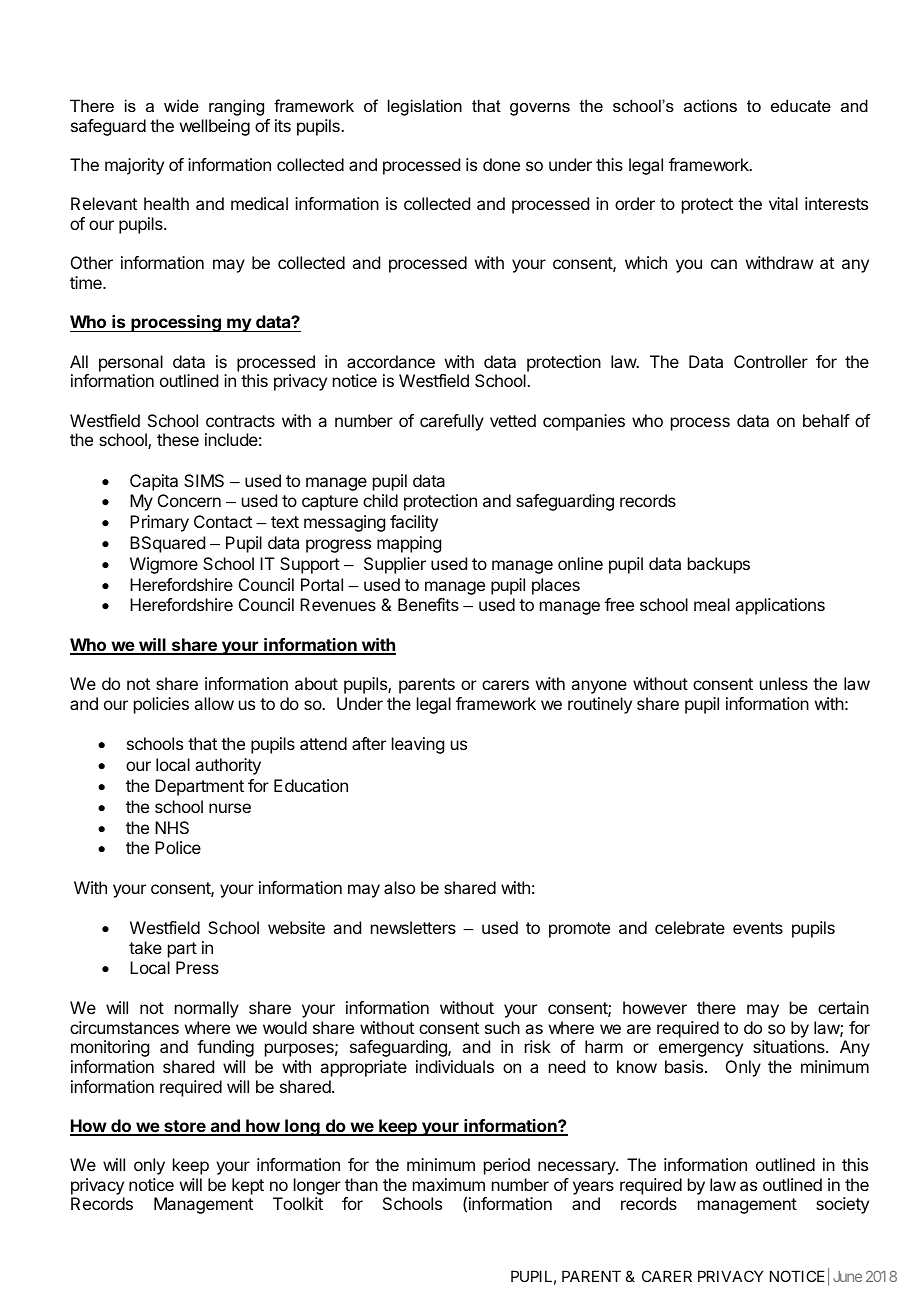 The height and width of the page is (1308, 924). What do you see at coordinates (449, 1184) in the page?
I see `maximum` at bounding box center [449, 1184].
